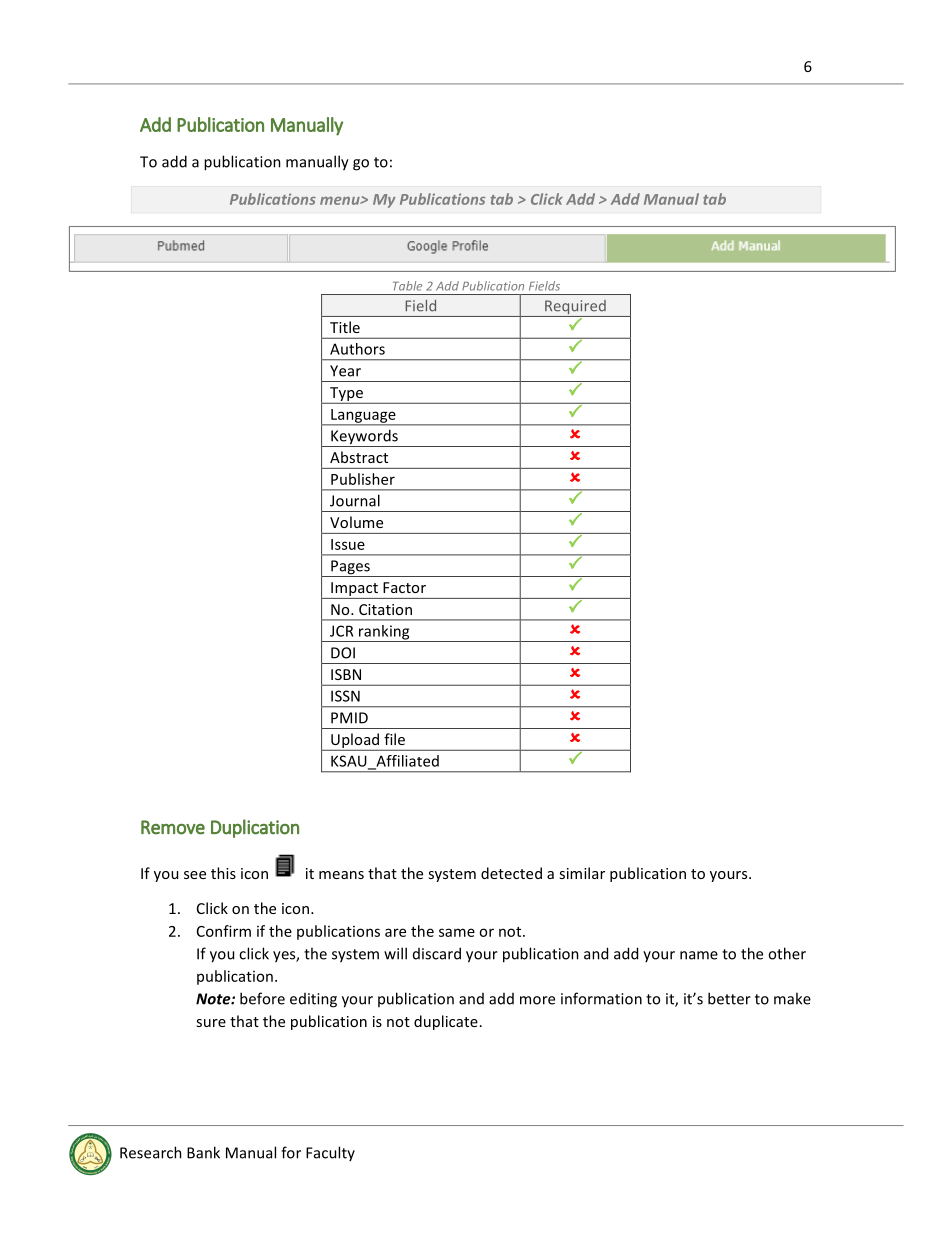 The height and width of the page is (1233, 952). What do you see at coordinates (355, 500) in the page?
I see `Journal` at bounding box center [355, 500].
